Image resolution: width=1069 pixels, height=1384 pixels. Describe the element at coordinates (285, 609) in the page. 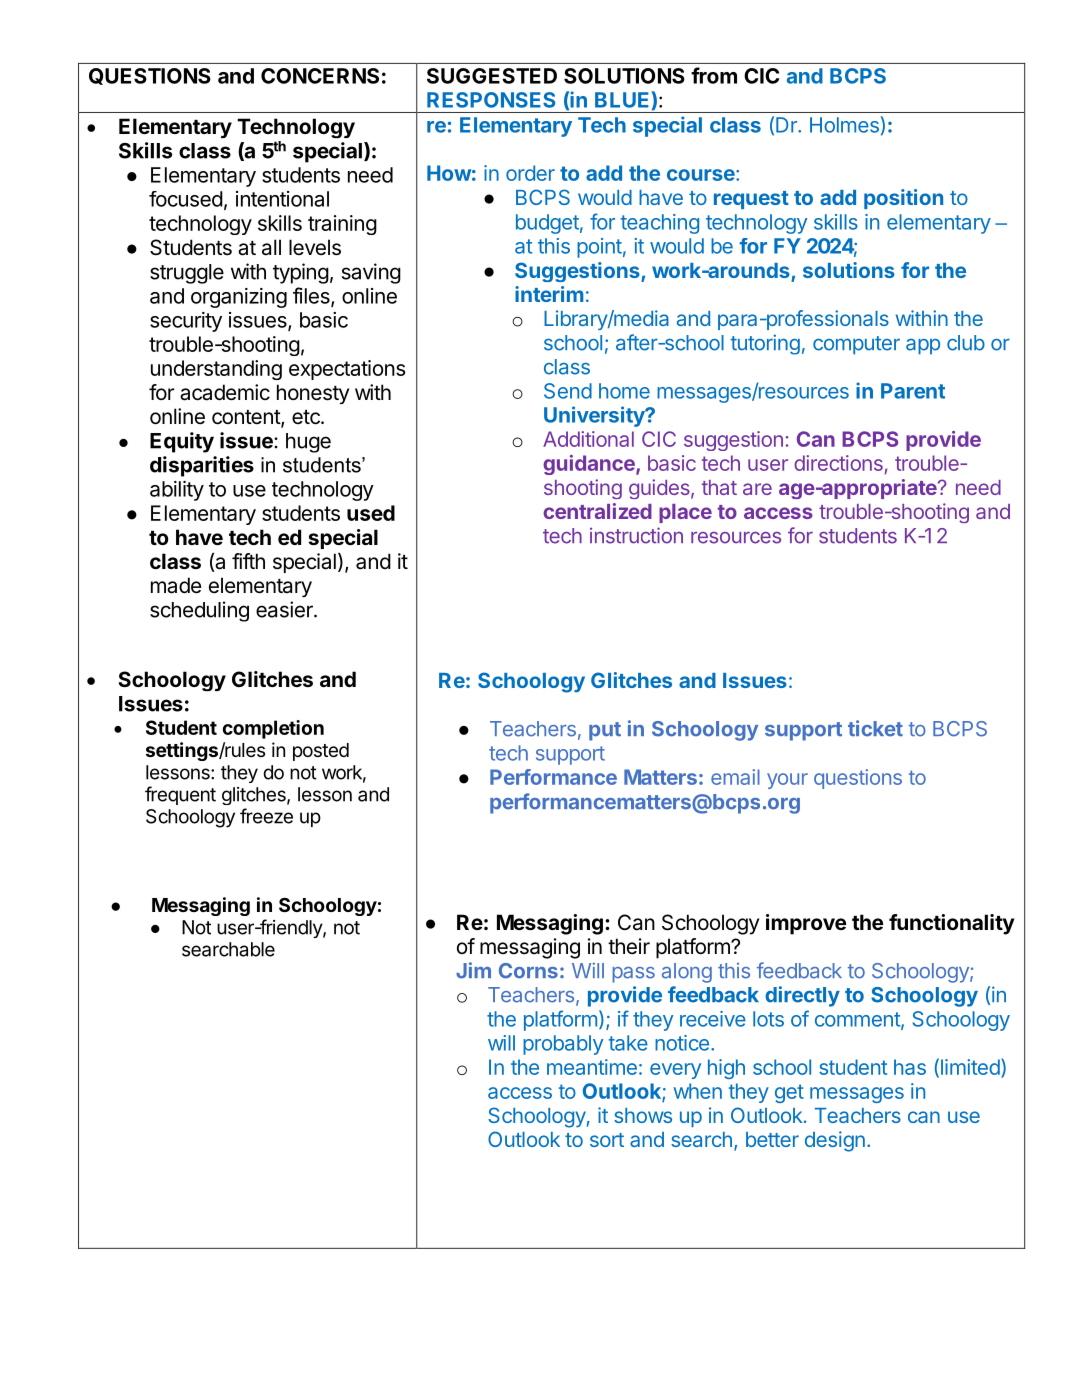

I see `easier` at that location.
